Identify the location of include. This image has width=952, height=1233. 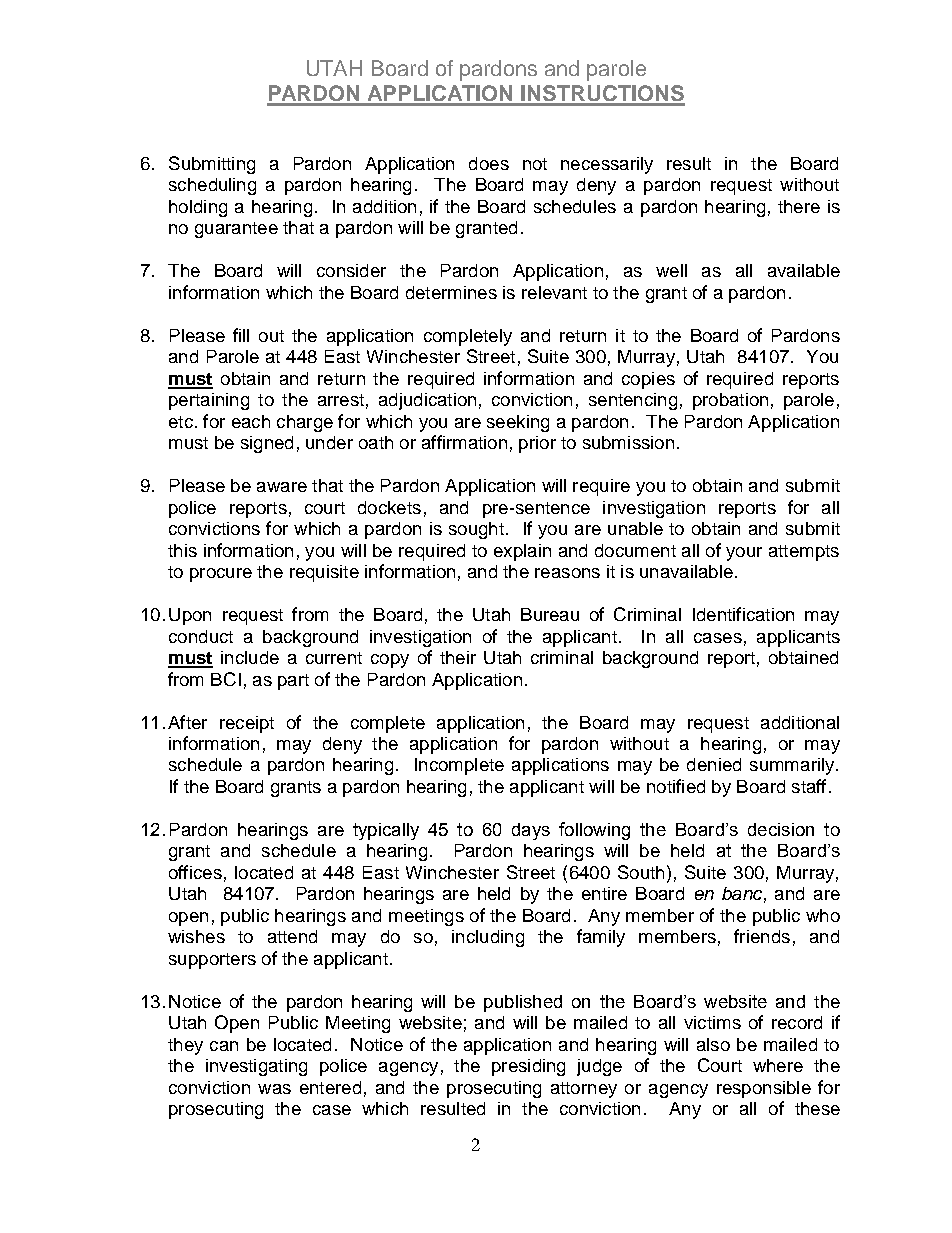
(250, 657).
